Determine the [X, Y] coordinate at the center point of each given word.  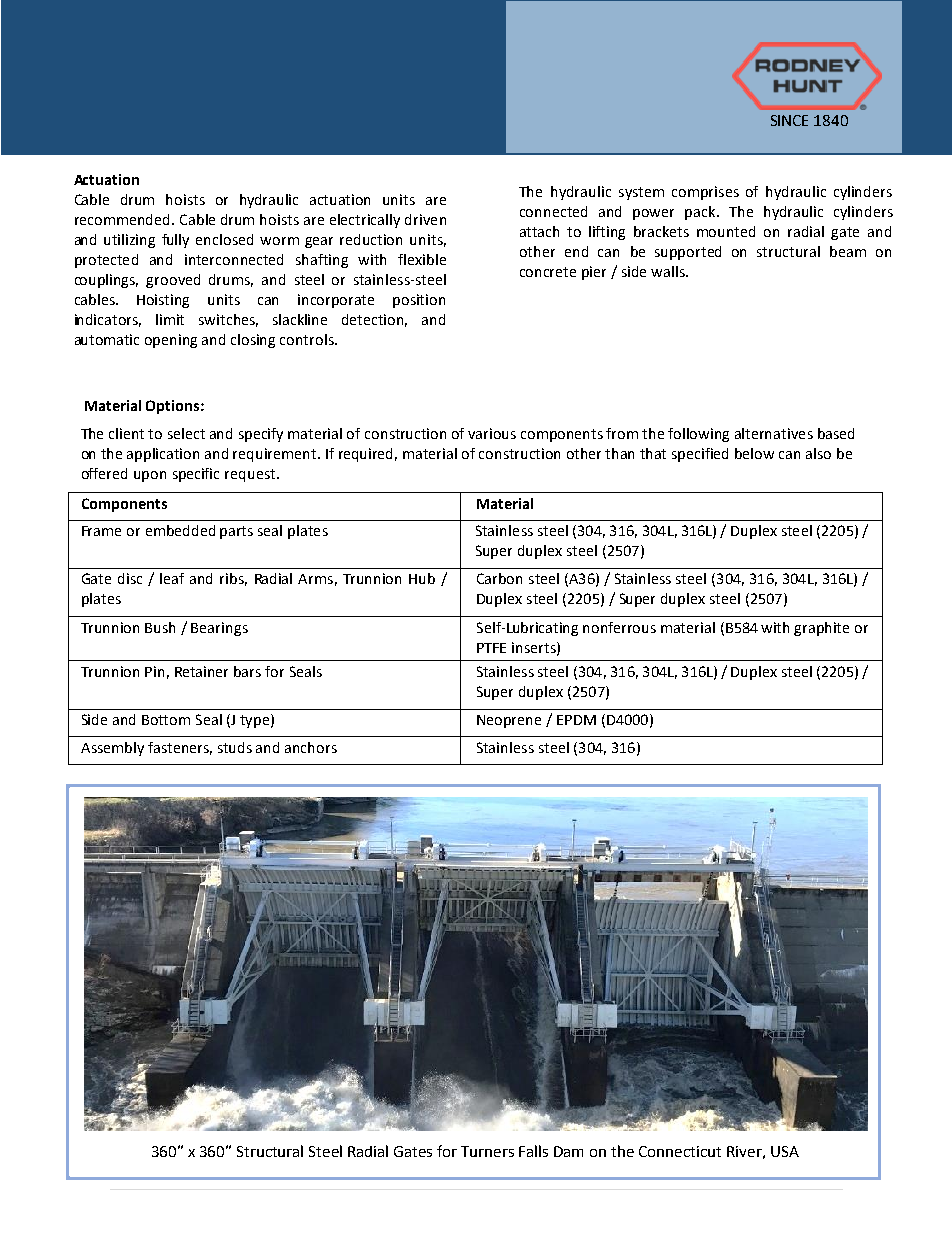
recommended [122, 219]
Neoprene [509, 721]
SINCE [789, 120]
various [492, 433]
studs [235, 747]
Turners [487, 1151]
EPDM [576, 720]
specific [196, 475]
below [754, 453]
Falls [533, 1151]
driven [425, 219]
